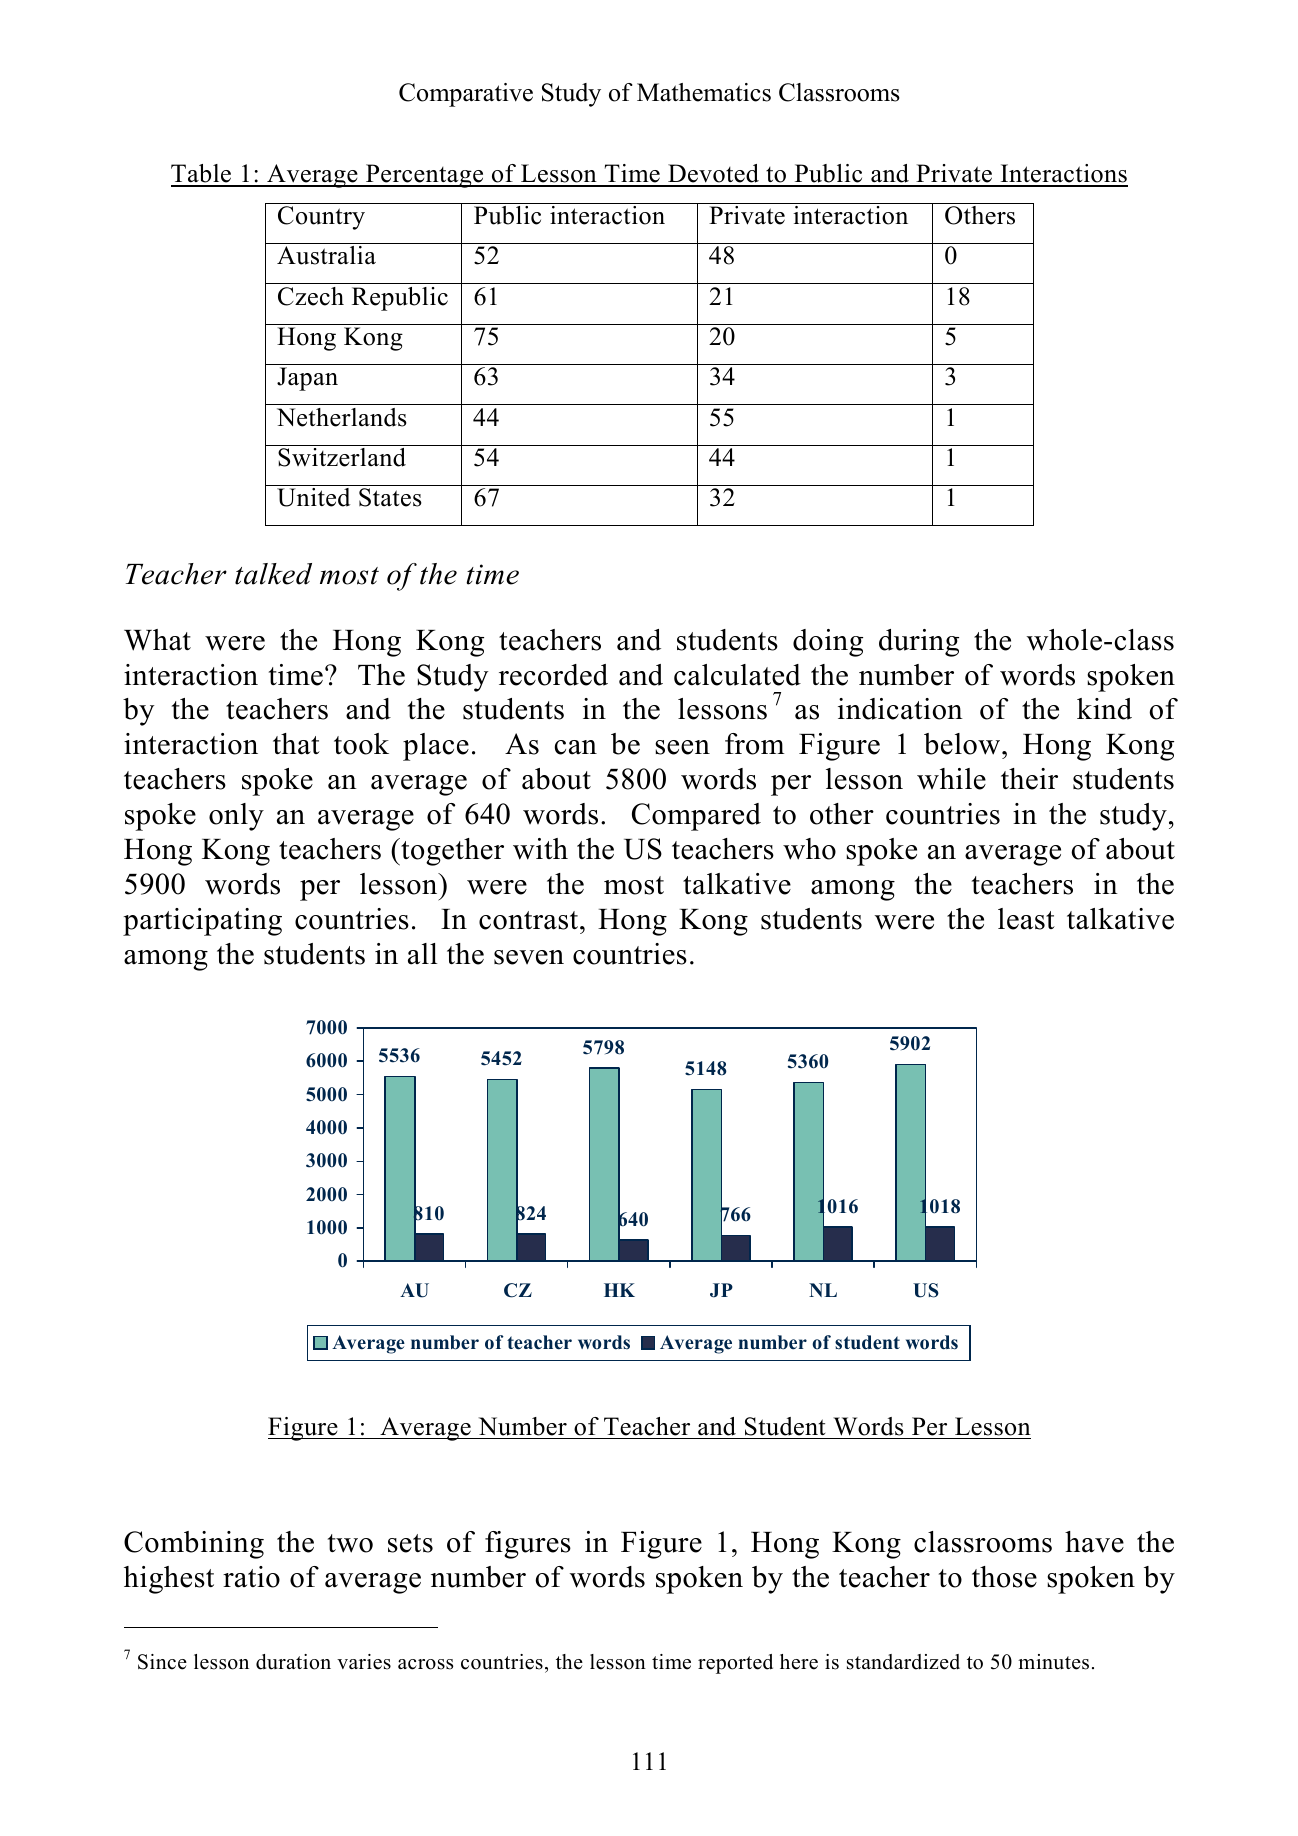  What do you see at coordinates (704, 92) in the screenshot?
I see `Mathematics` at bounding box center [704, 92].
